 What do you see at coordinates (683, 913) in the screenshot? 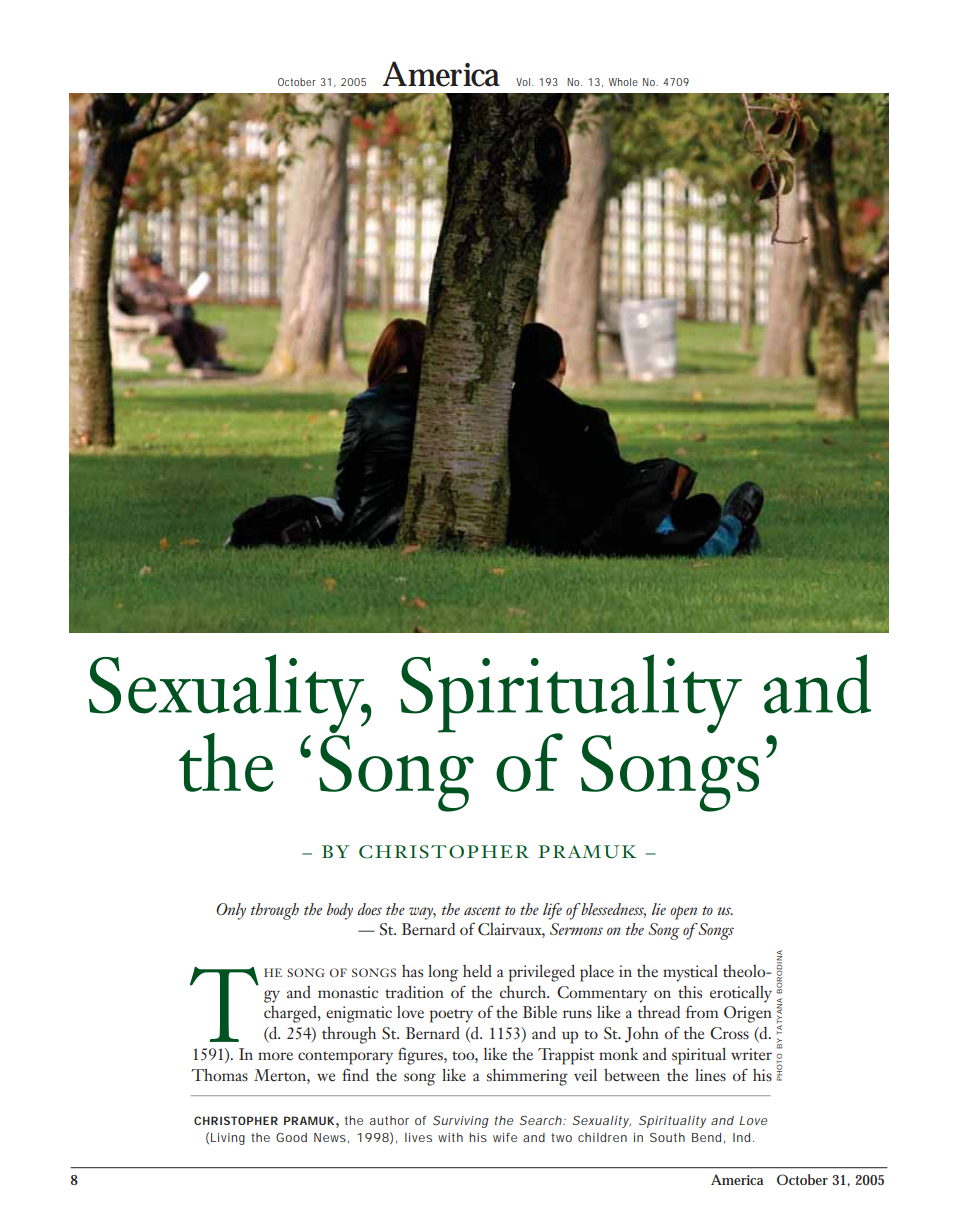
I see `open` at bounding box center [683, 913].
